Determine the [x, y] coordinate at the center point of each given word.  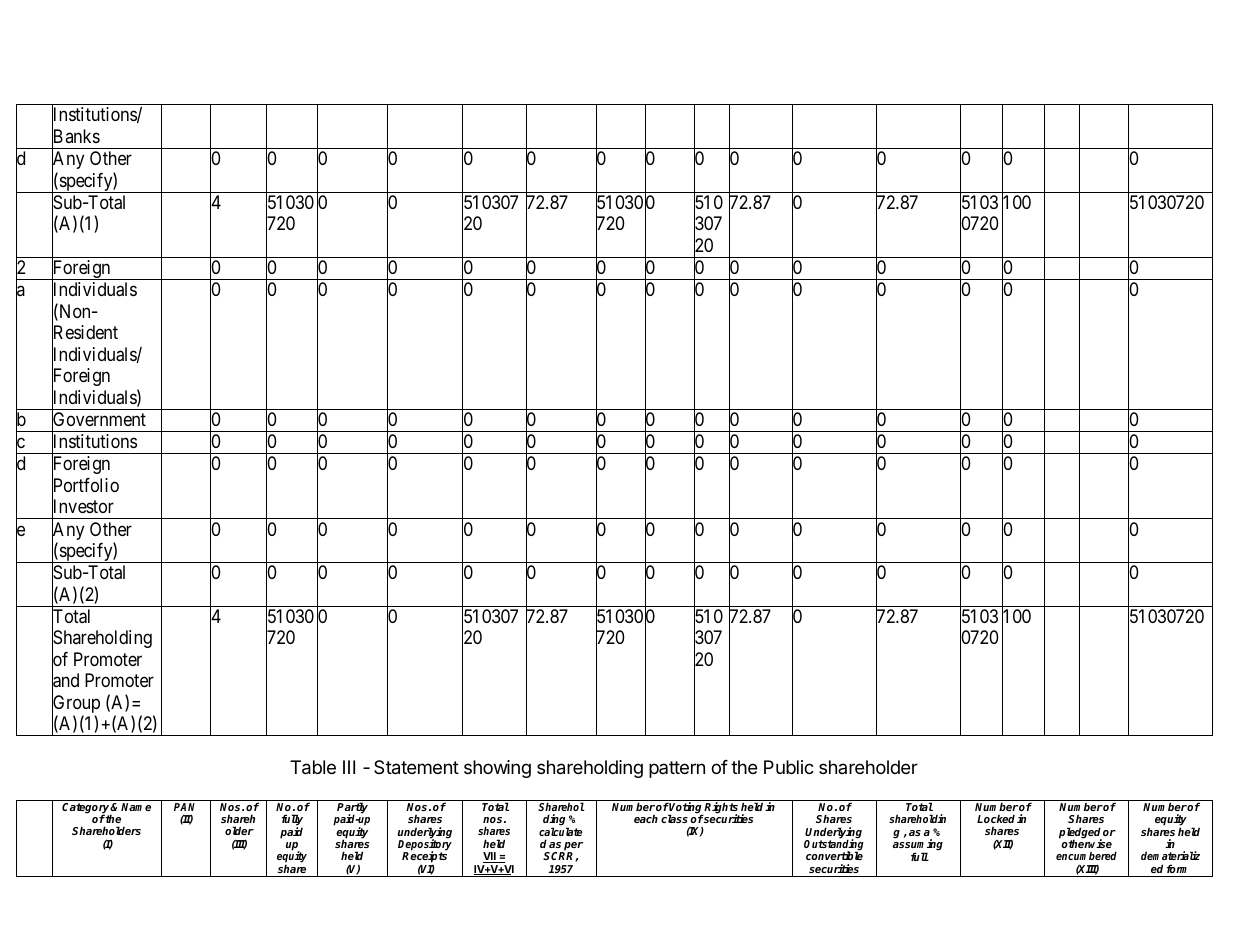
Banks [76, 137]
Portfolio [85, 486]
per [573, 847]
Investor [83, 507]
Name [136, 807]
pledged [1080, 834]
